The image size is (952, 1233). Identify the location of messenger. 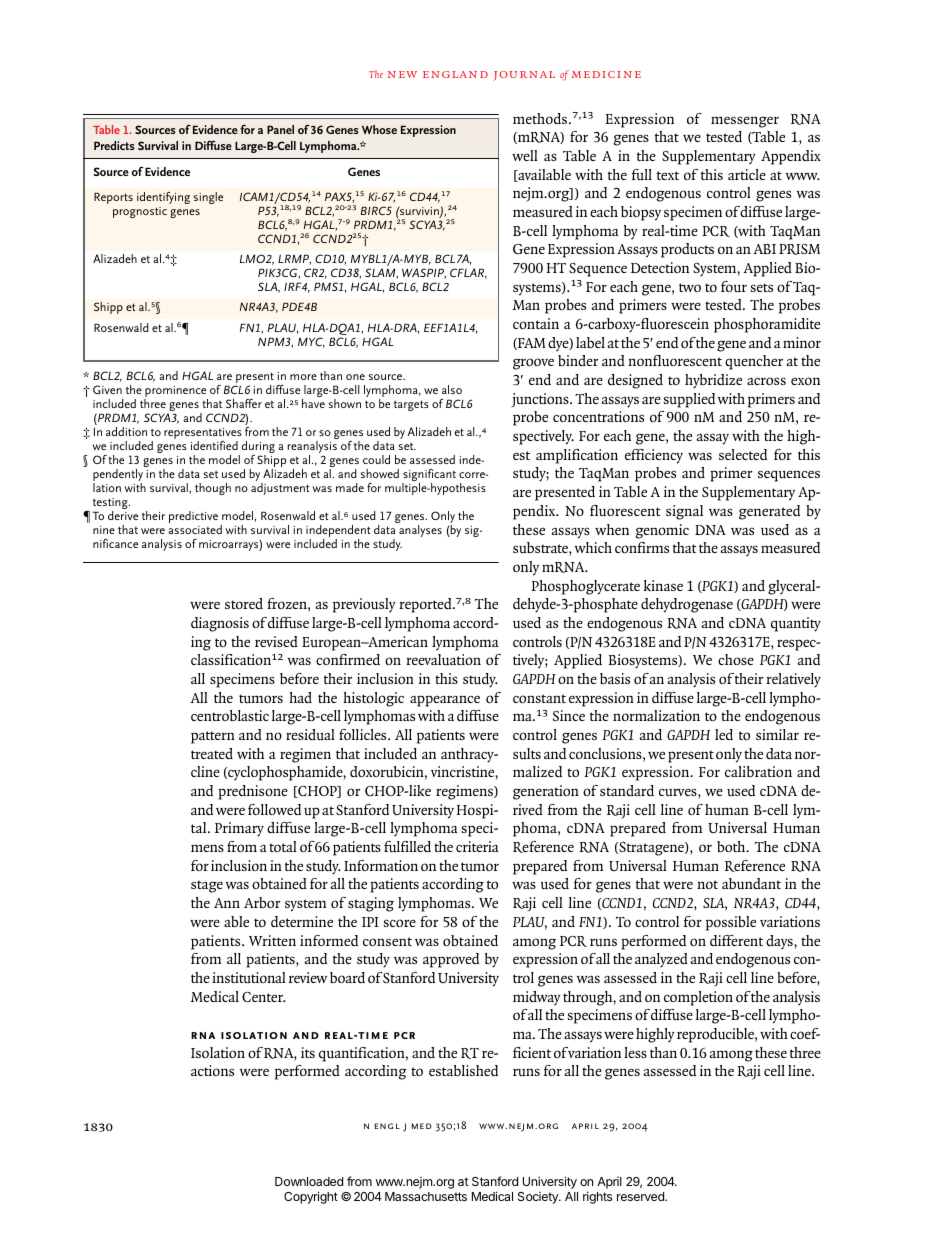
(745, 122).
